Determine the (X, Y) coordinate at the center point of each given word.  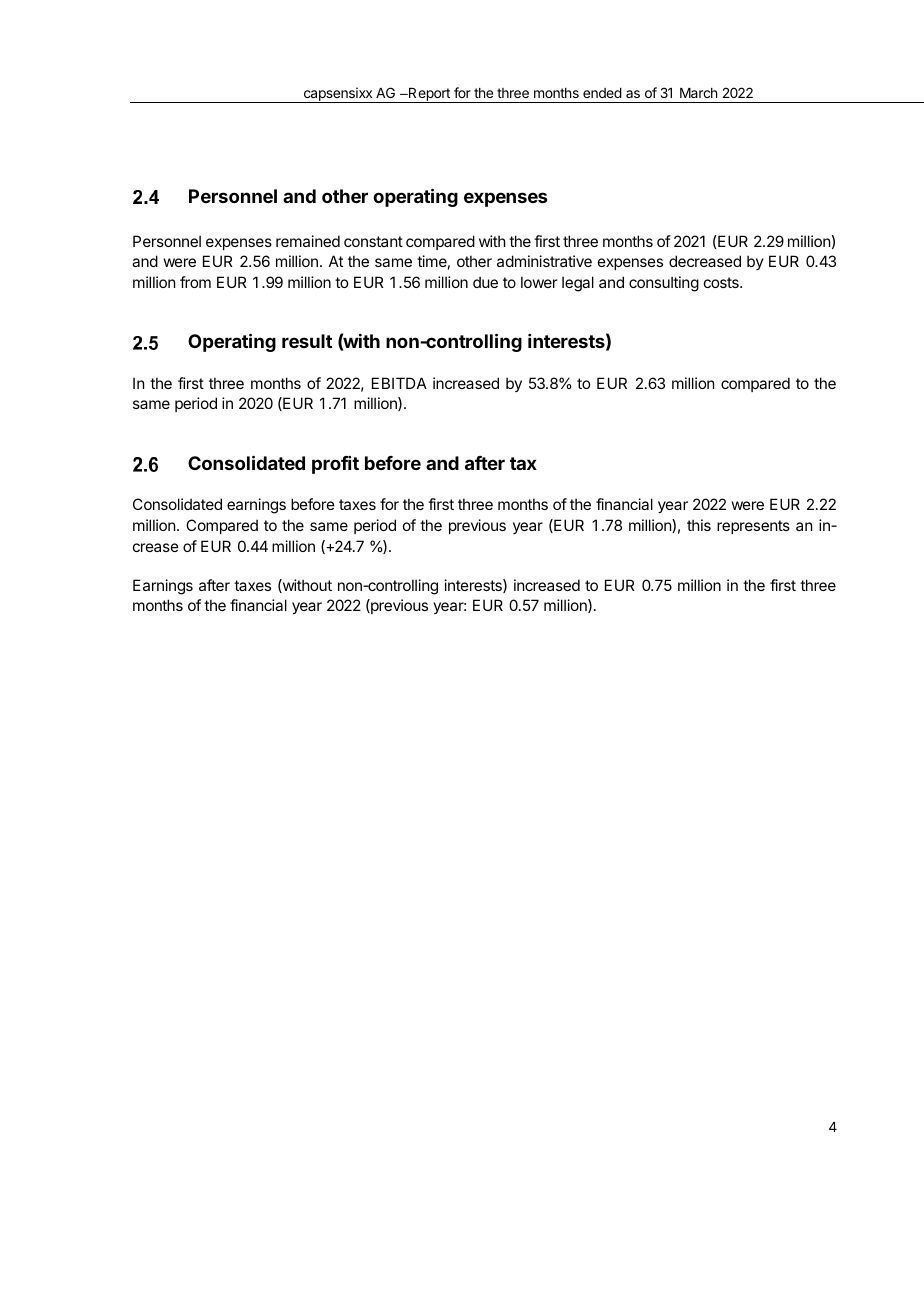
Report (429, 95)
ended (602, 93)
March (698, 93)
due (485, 282)
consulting (664, 284)
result (307, 341)
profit (335, 465)
